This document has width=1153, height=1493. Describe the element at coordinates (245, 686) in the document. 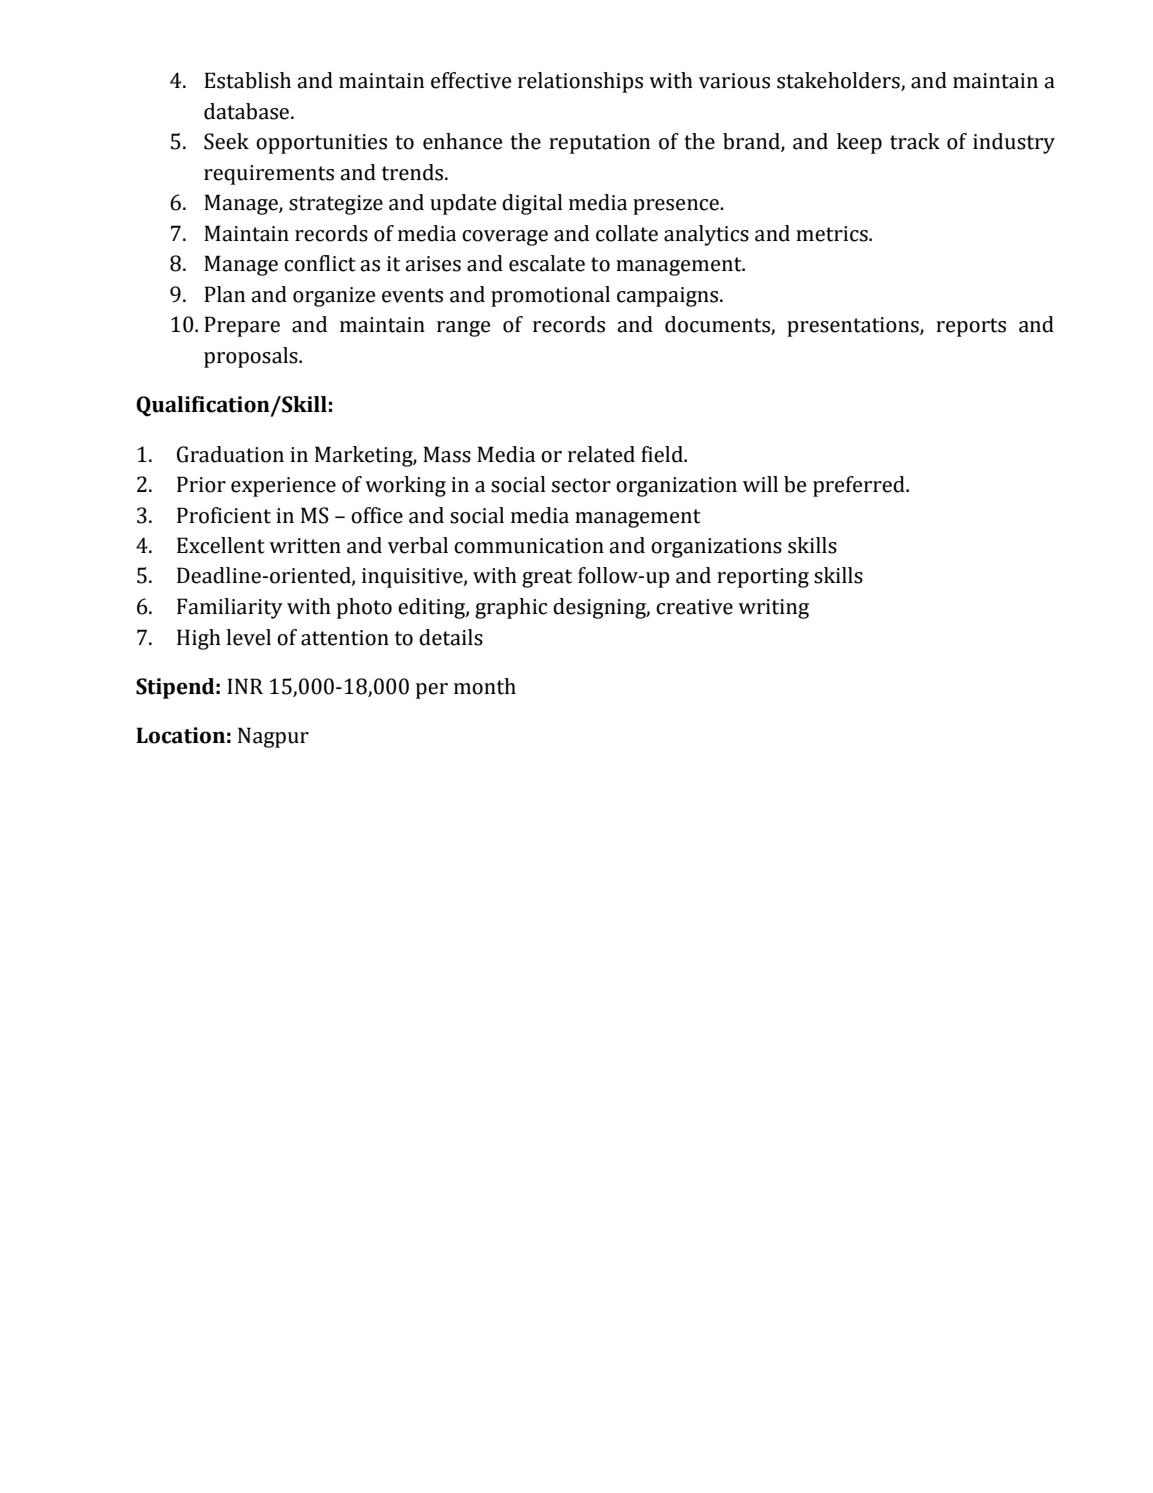

I see `INR` at that location.
